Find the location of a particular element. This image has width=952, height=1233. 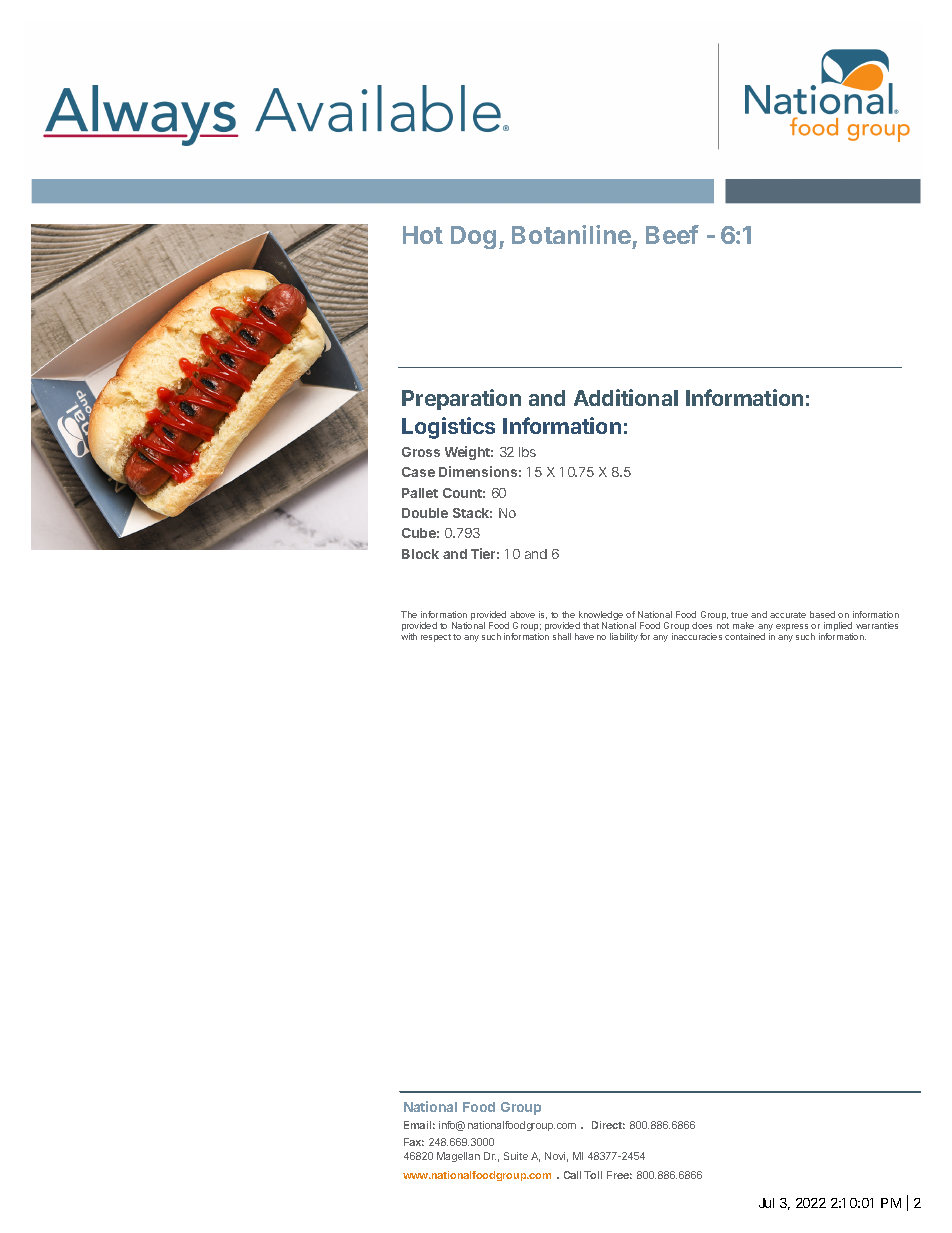

Dog is located at coordinates (473, 237).
